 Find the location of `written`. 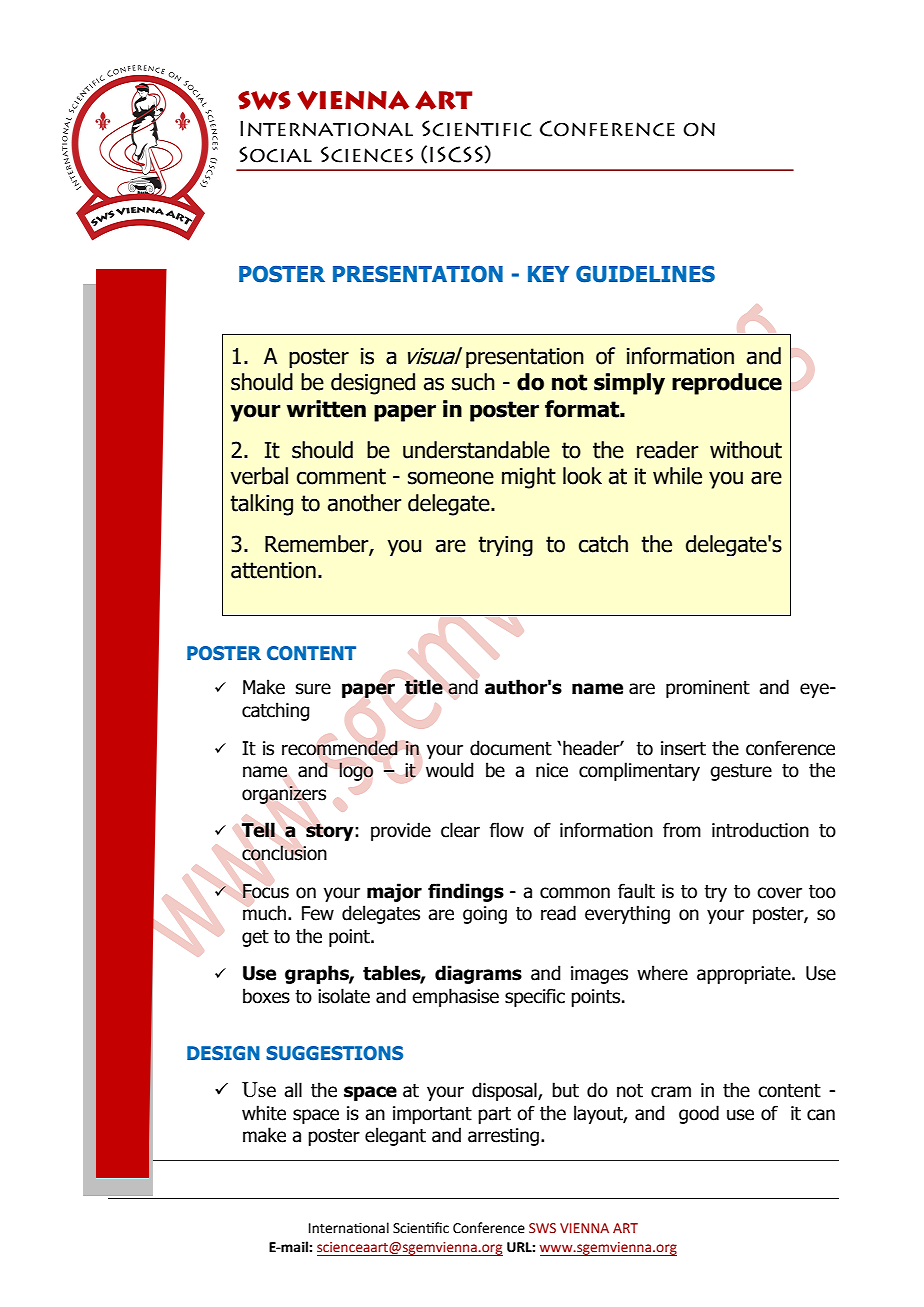

written is located at coordinates (326, 409).
